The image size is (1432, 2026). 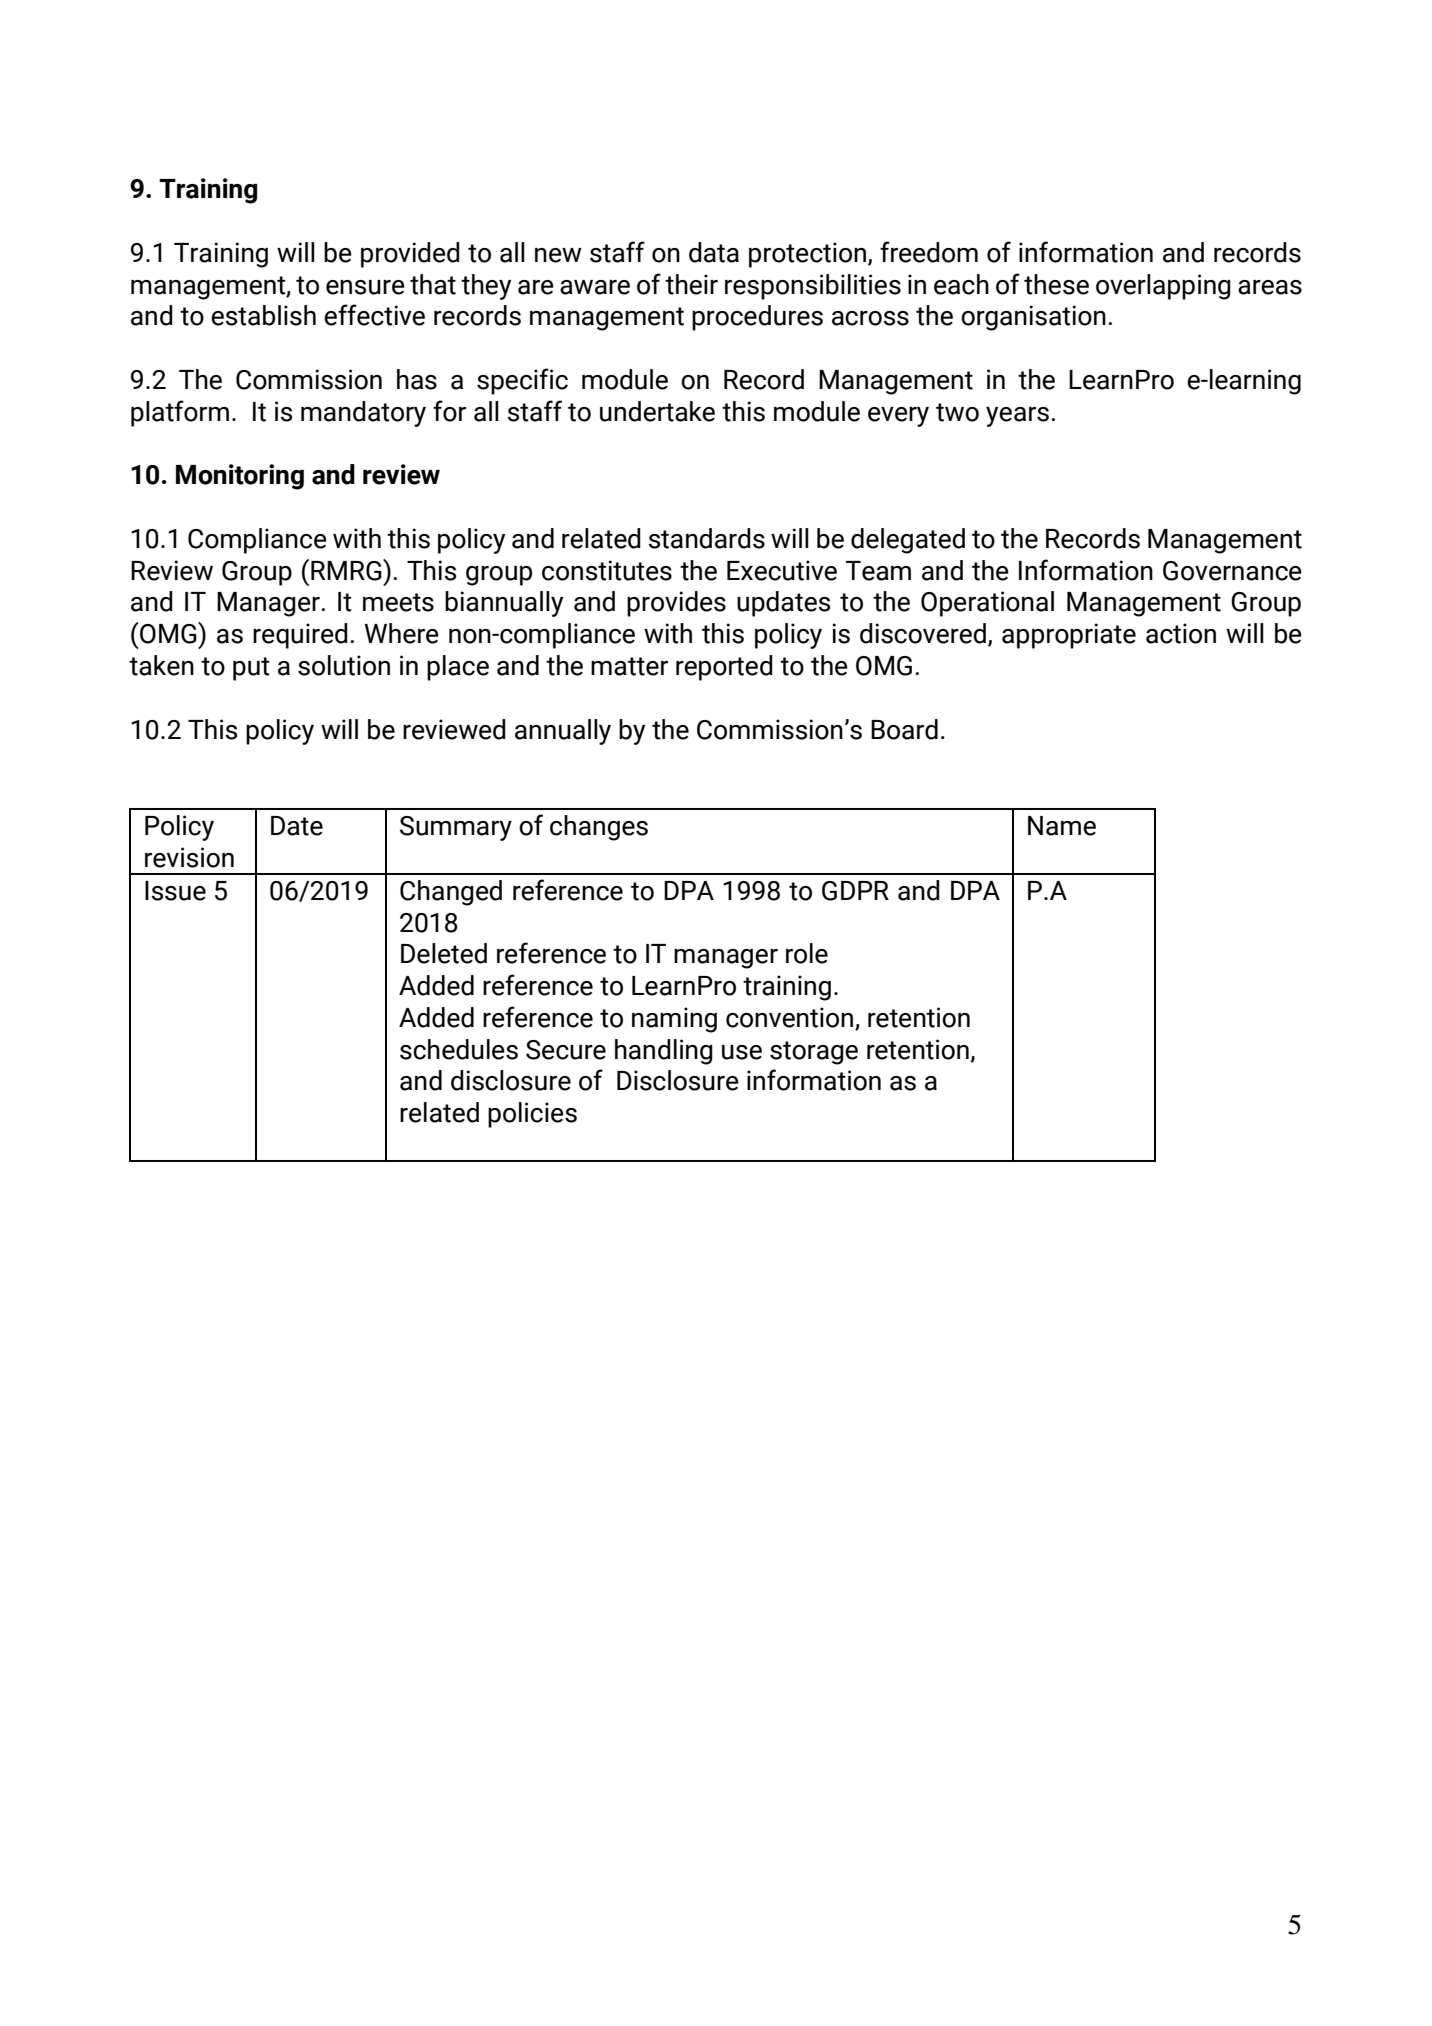 What do you see at coordinates (742, 1052) in the document?
I see `use` at bounding box center [742, 1052].
